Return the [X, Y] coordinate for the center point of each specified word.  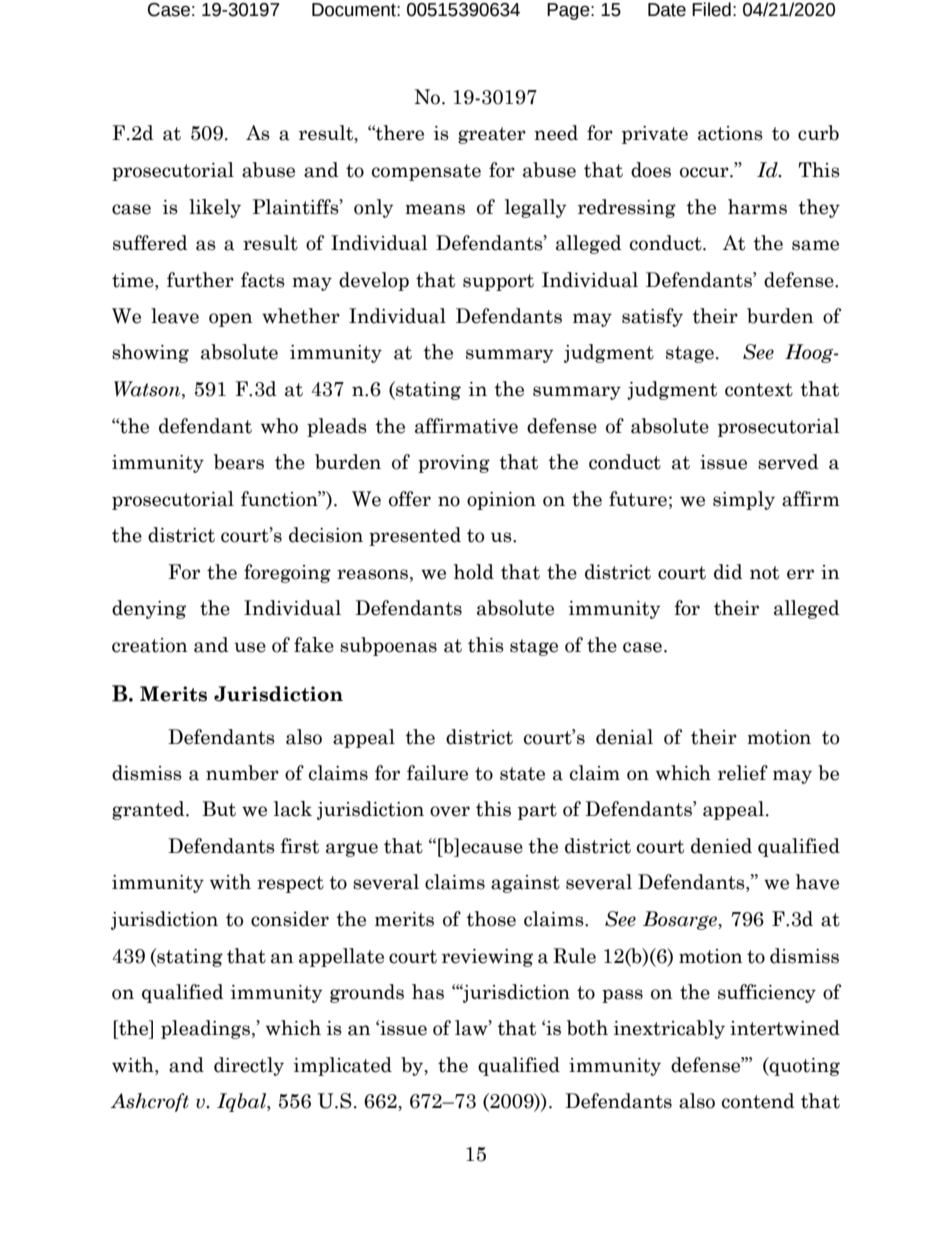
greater [492, 135]
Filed [711, 9]
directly [249, 1066]
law [472, 1028]
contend [758, 1101]
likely [215, 208]
